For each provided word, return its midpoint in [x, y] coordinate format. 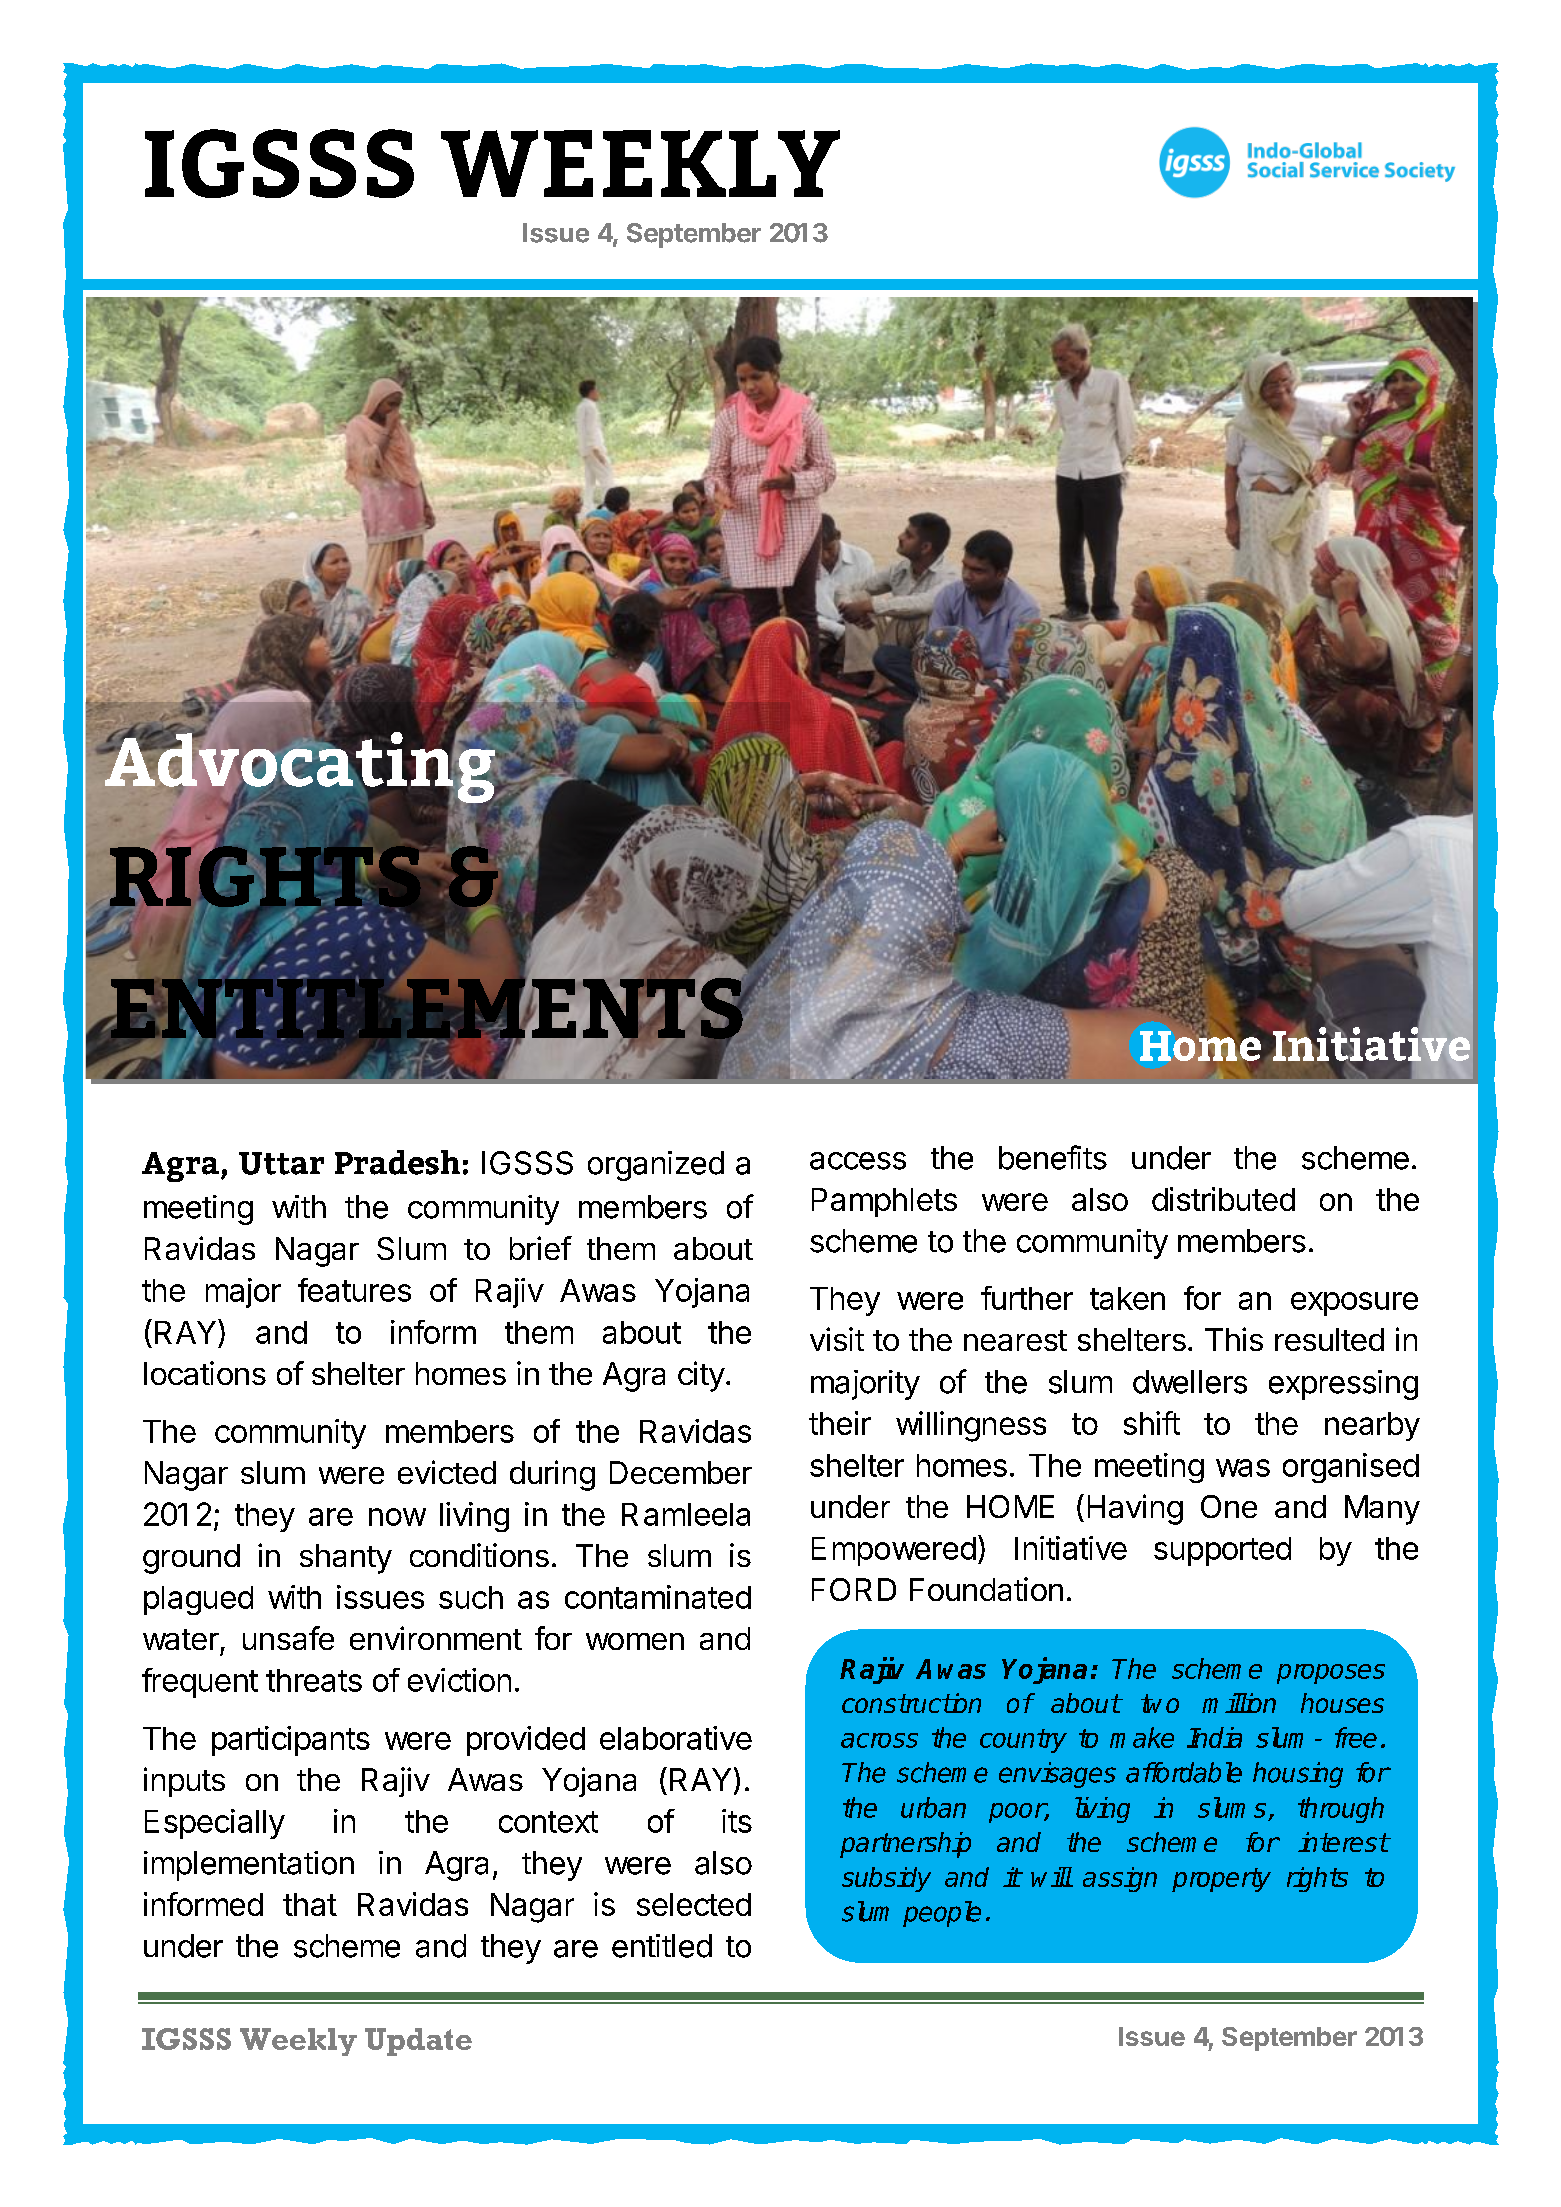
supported [1222, 1551]
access [858, 1161]
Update [418, 2042]
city [701, 1376]
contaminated [658, 1597]
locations [205, 1373]
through [1341, 1810]
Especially [215, 1824]
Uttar [281, 1163]
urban [933, 1807]
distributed [1223, 1199]
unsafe [288, 1638]
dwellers [1190, 1382]
